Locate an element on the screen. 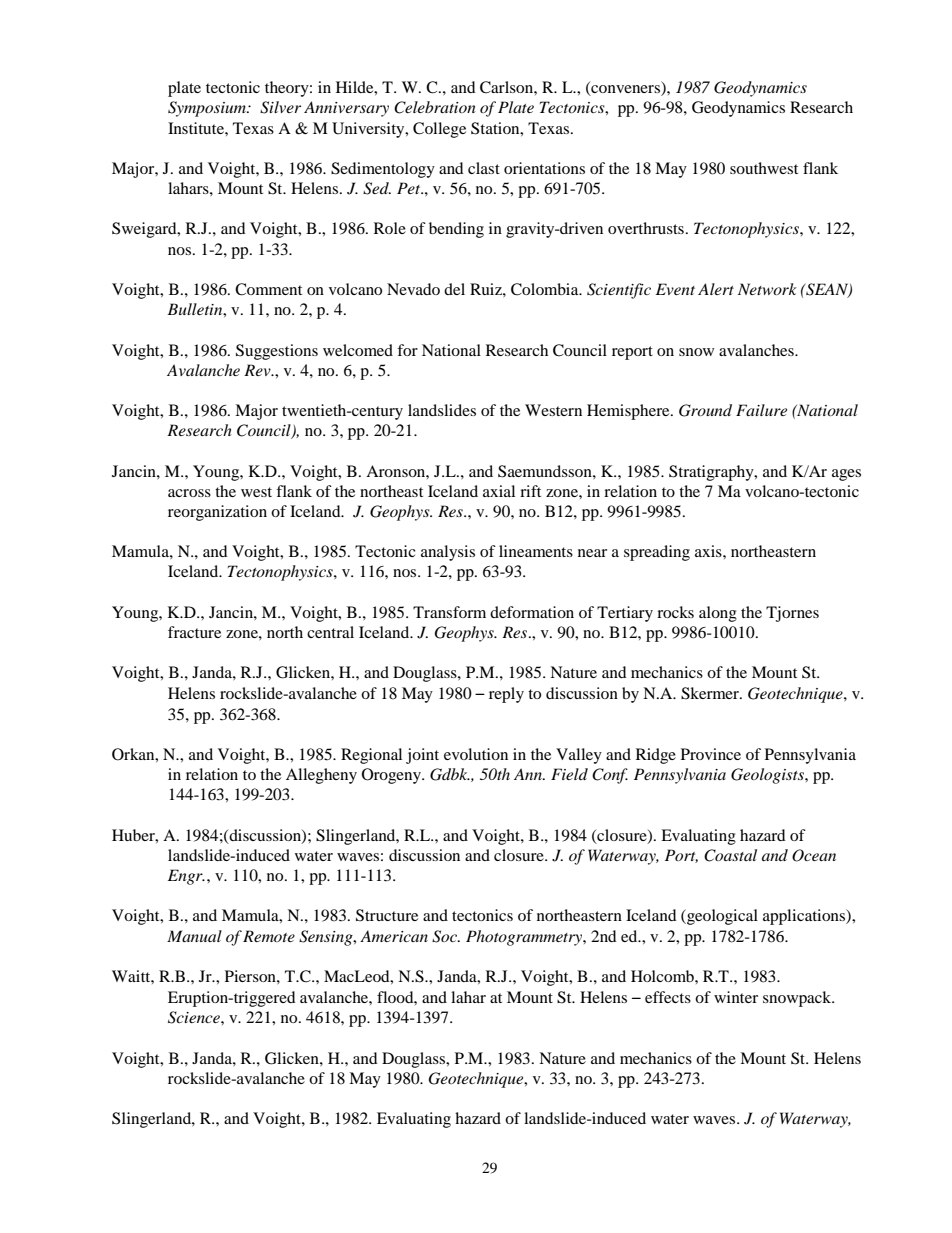  Silver is located at coordinates (280, 107).
